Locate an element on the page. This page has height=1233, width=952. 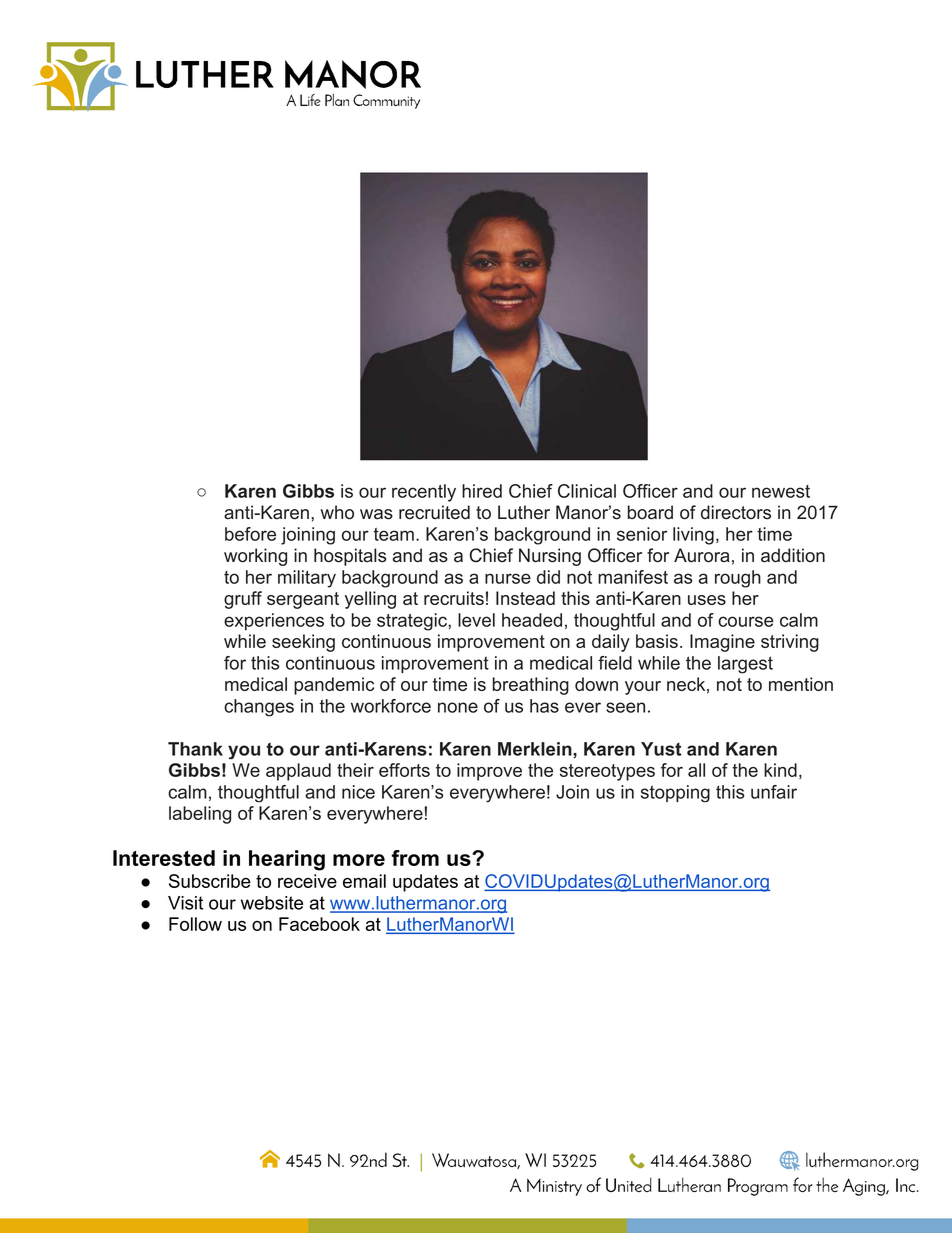
seen is located at coordinates (625, 707).
